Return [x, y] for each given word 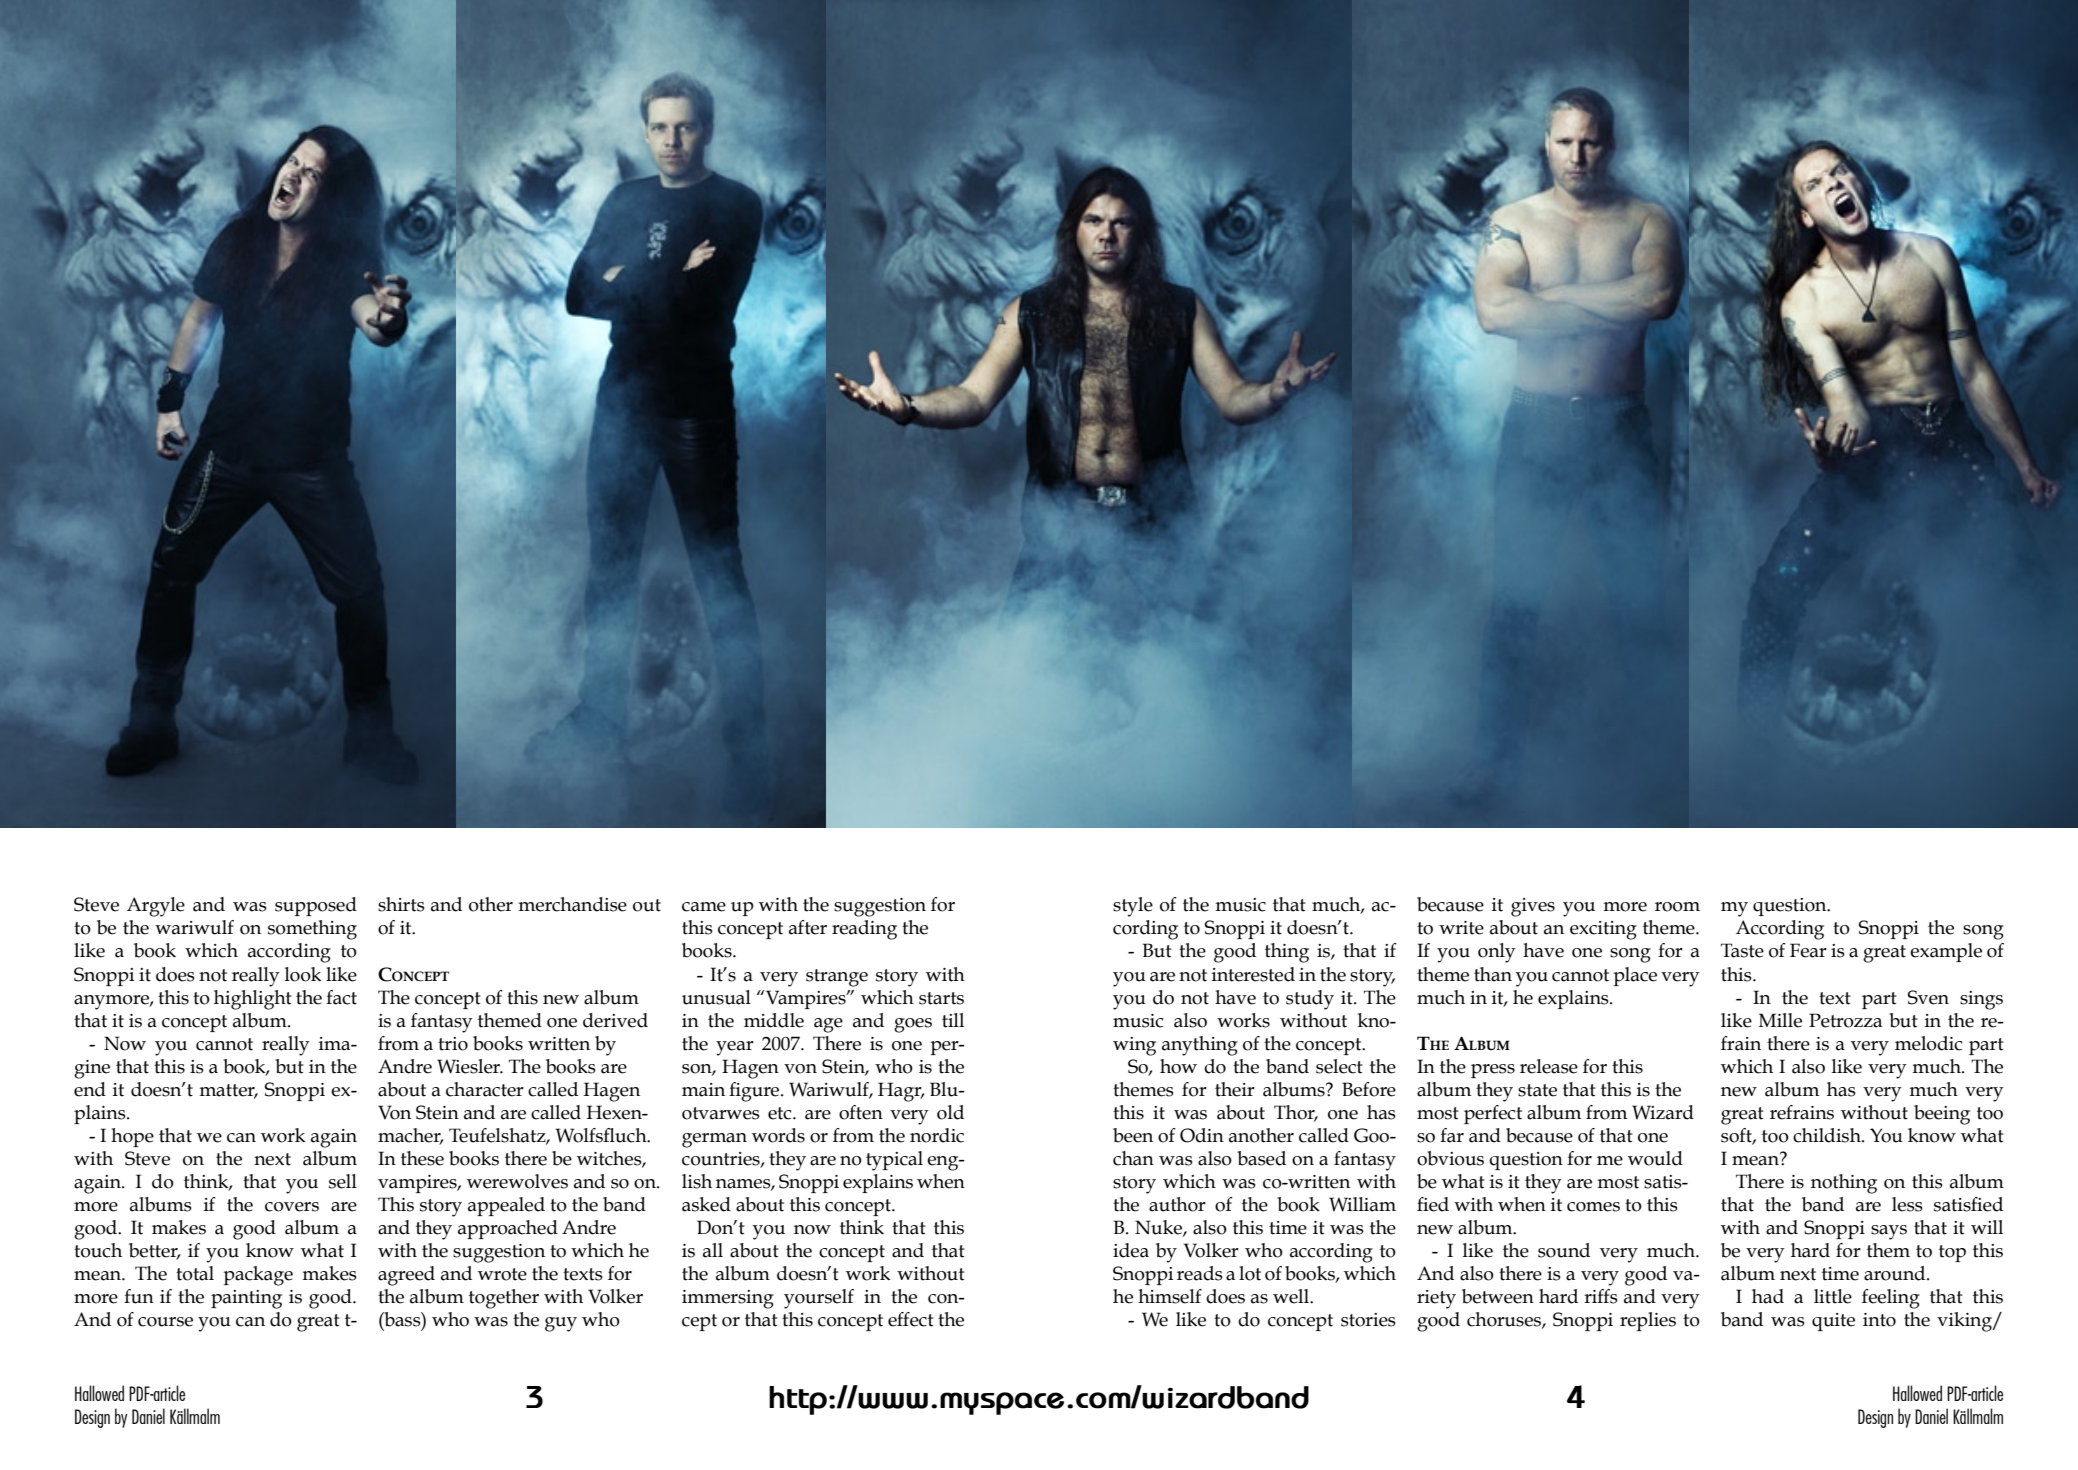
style [1133, 907]
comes [1593, 1207]
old [950, 1112]
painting [246, 1299]
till [953, 1020]
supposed [316, 906]
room [1677, 907]
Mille [1780, 1020]
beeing [1942, 1115]
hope [132, 1137]
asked [706, 1204]
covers [292, 1207]
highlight [253, 1000]
